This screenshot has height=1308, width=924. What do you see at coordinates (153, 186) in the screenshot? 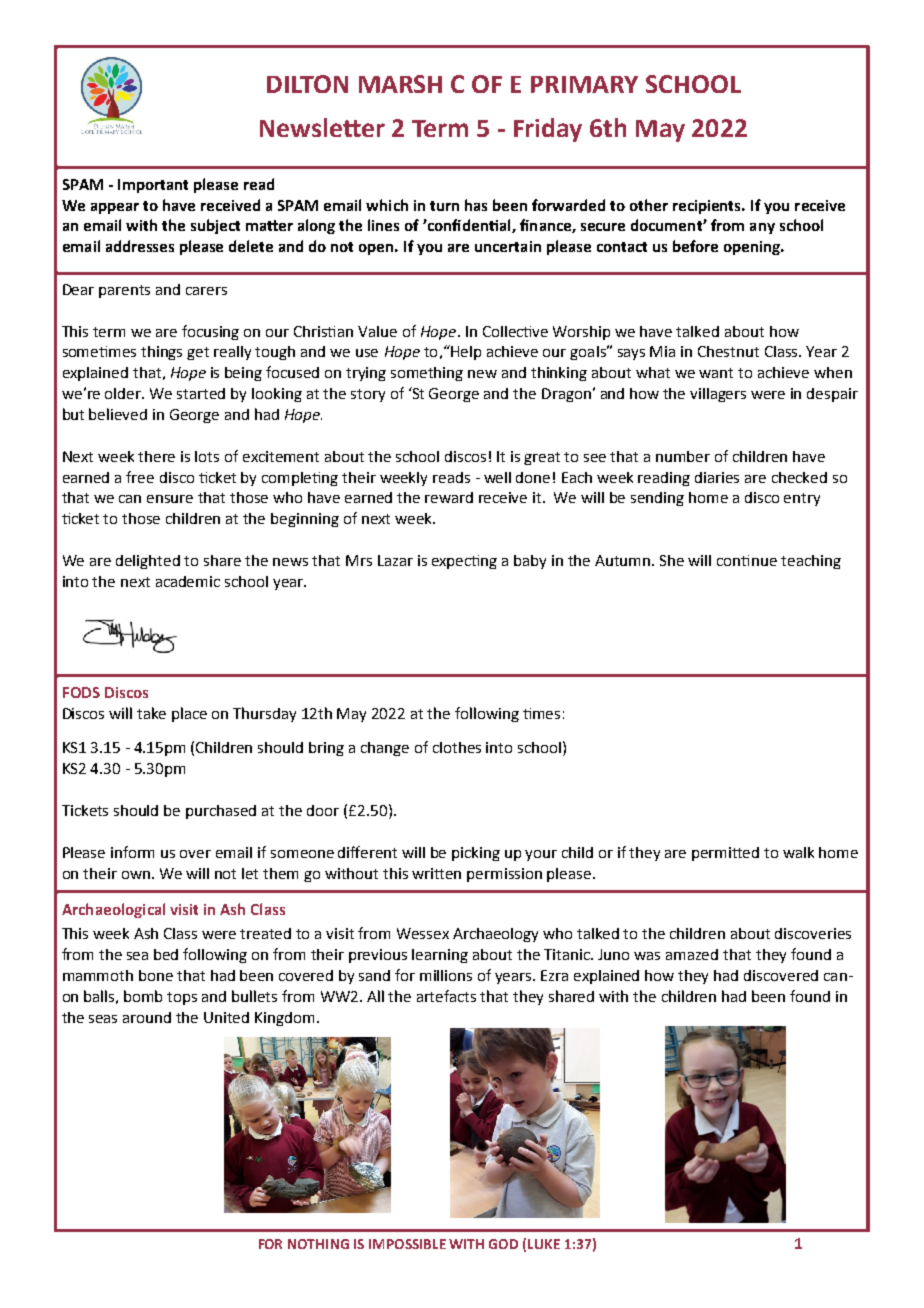
I see `Important` at bounding box center [153, 186].
